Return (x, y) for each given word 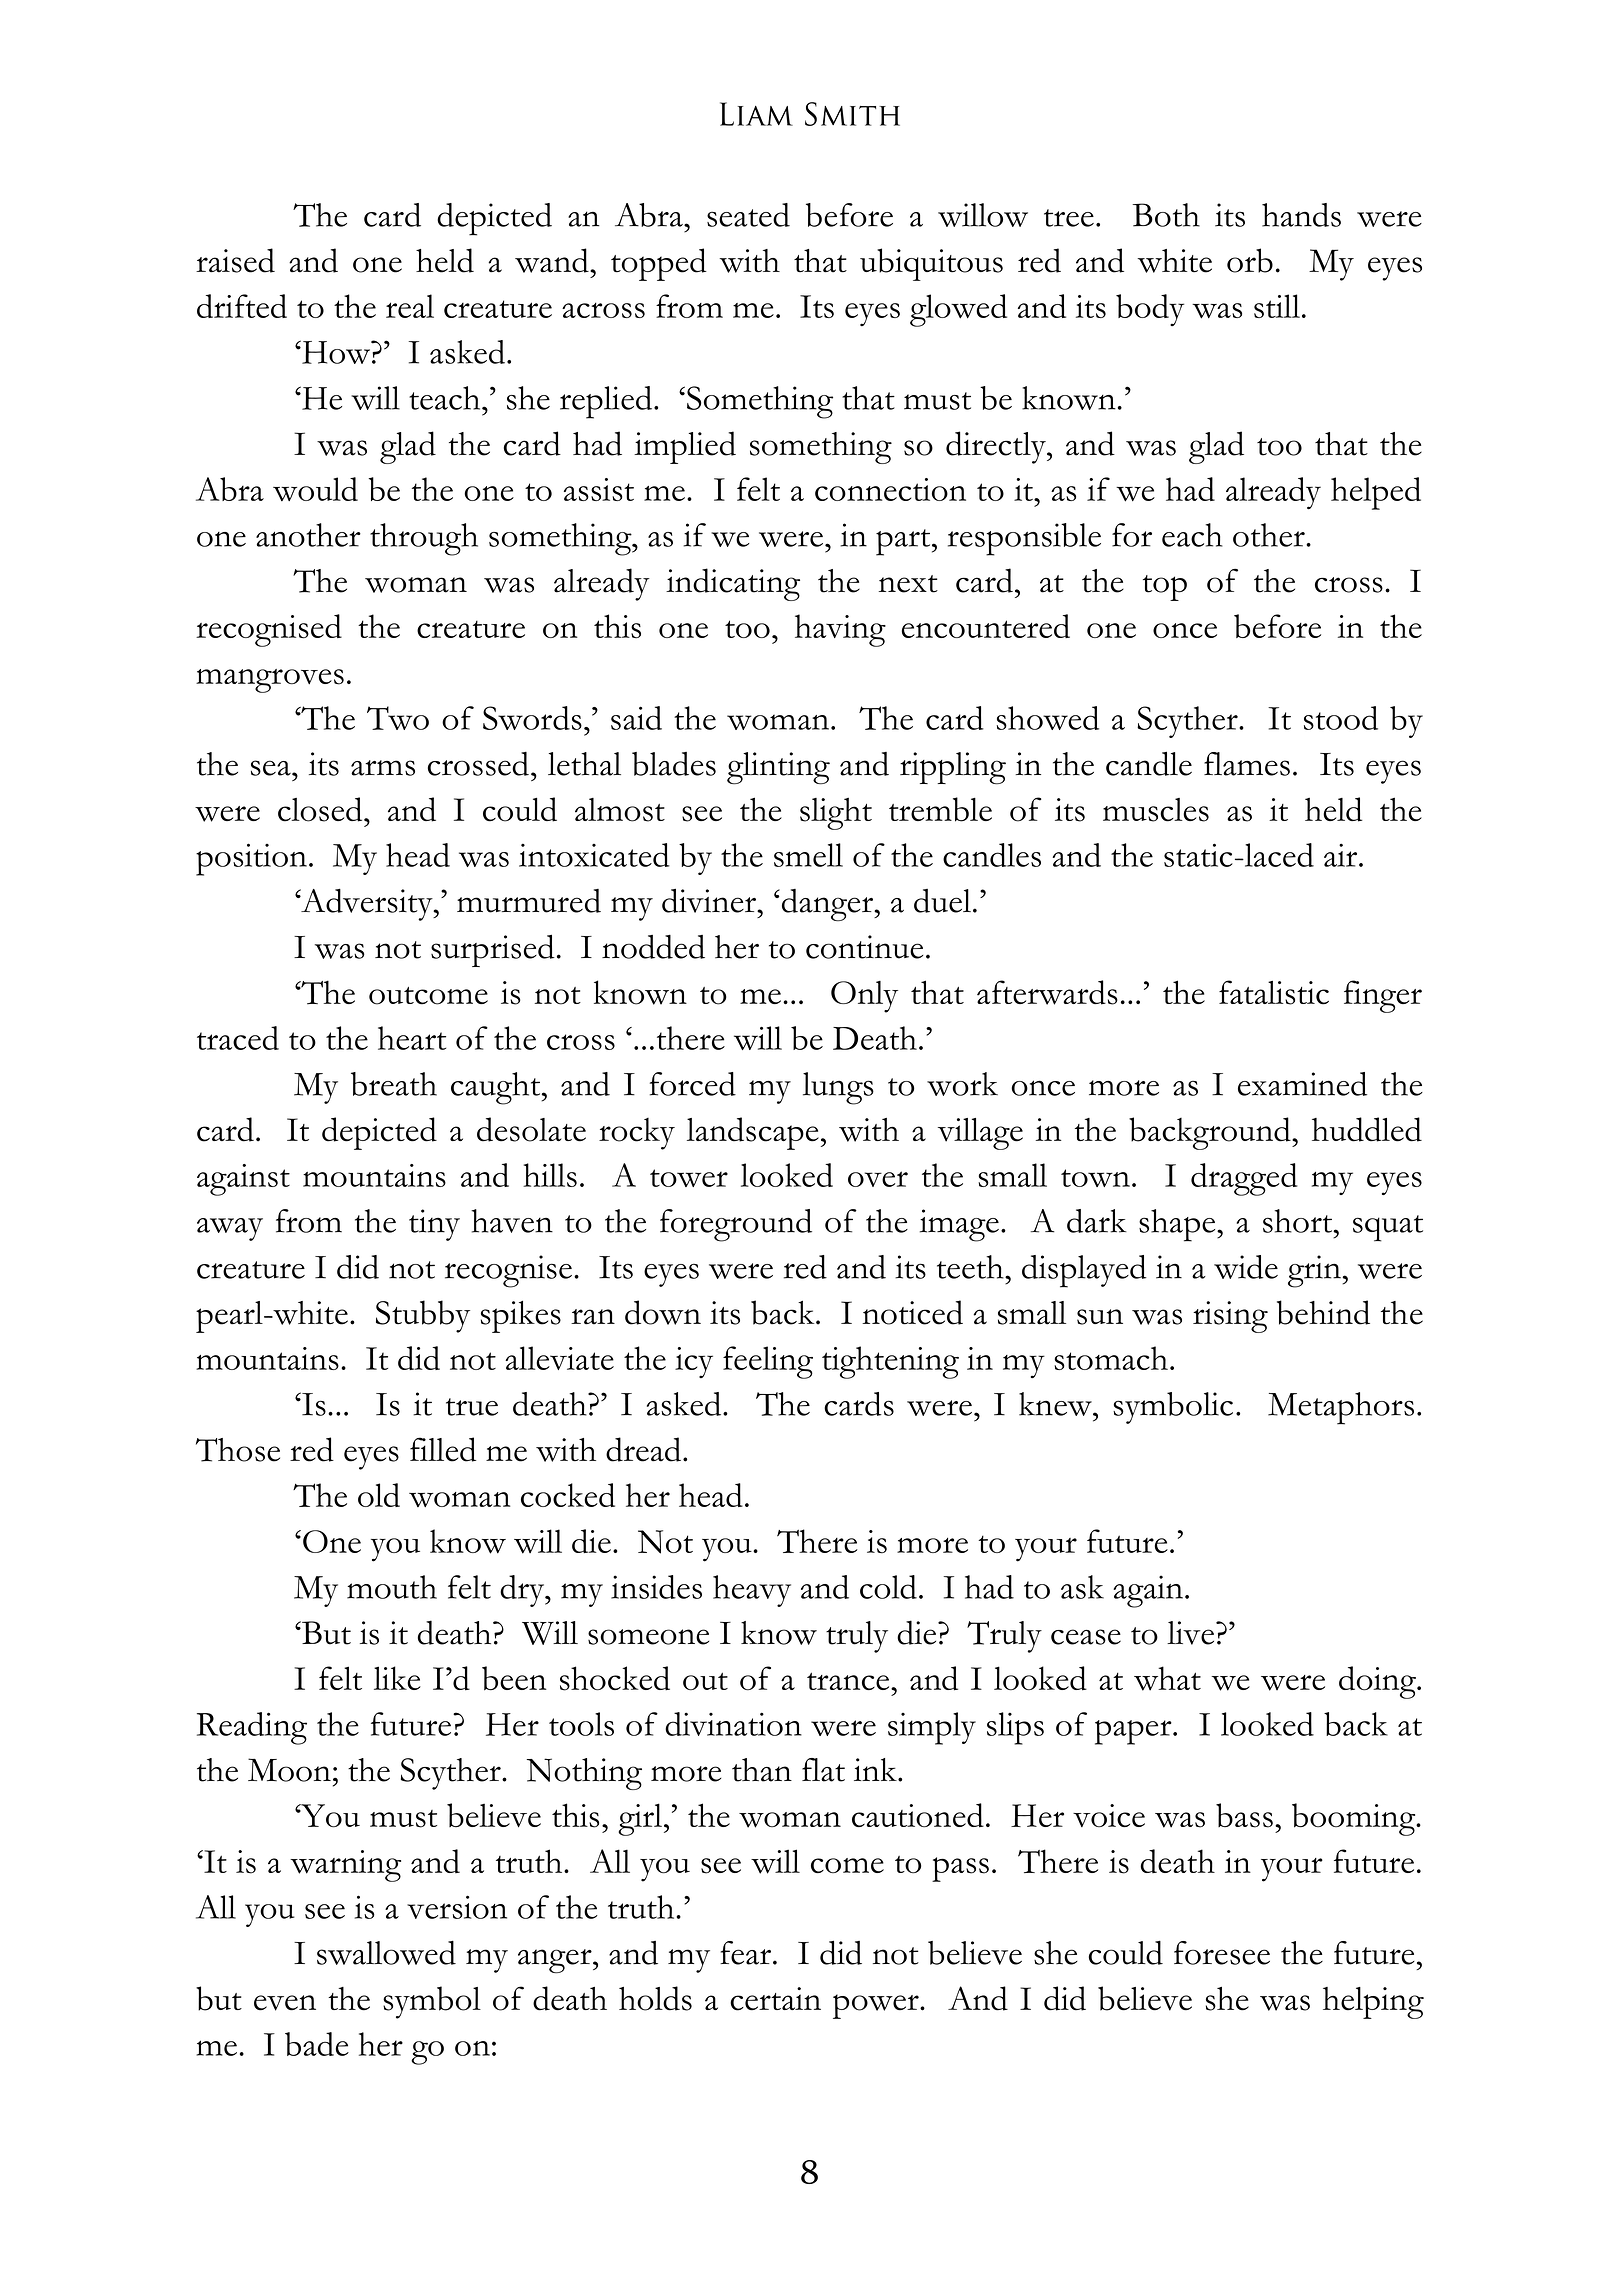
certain (775, 1999)
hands (1301, 215)
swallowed (386, 1953)
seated (748, 215)
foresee (1222, 1953)
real (410, 306)
